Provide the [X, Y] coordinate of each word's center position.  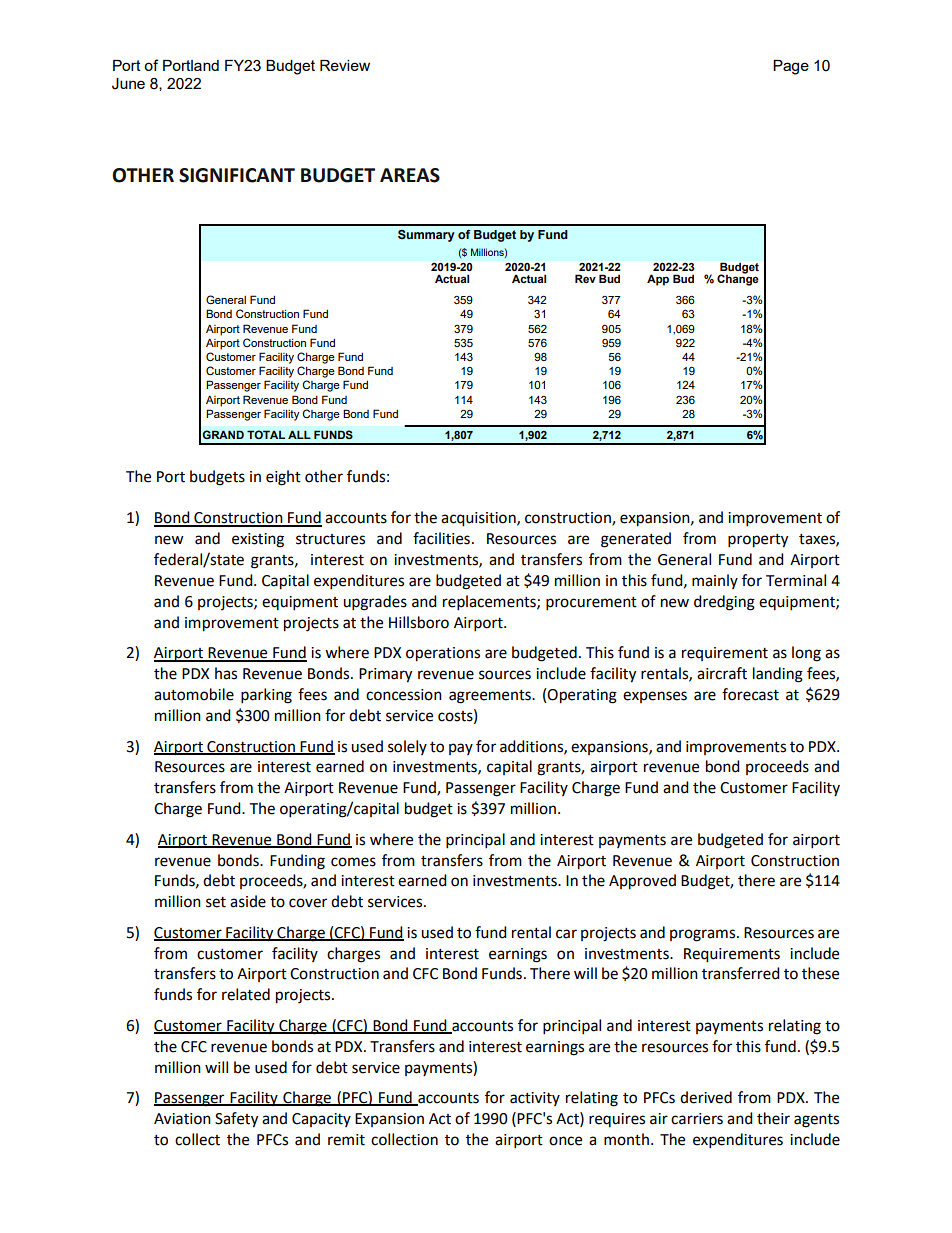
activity [535, 1099]
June [128, 84]
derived [706, 1097]
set [216, 902]
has [226, 673]
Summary [426, 236]
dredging [724, 603]
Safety [236, 1120]
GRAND [223, 434]
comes [353, 862]
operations [443, 654]
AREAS [410, 175]
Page [791, 67]
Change [738, 279]
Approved [642, 882]
